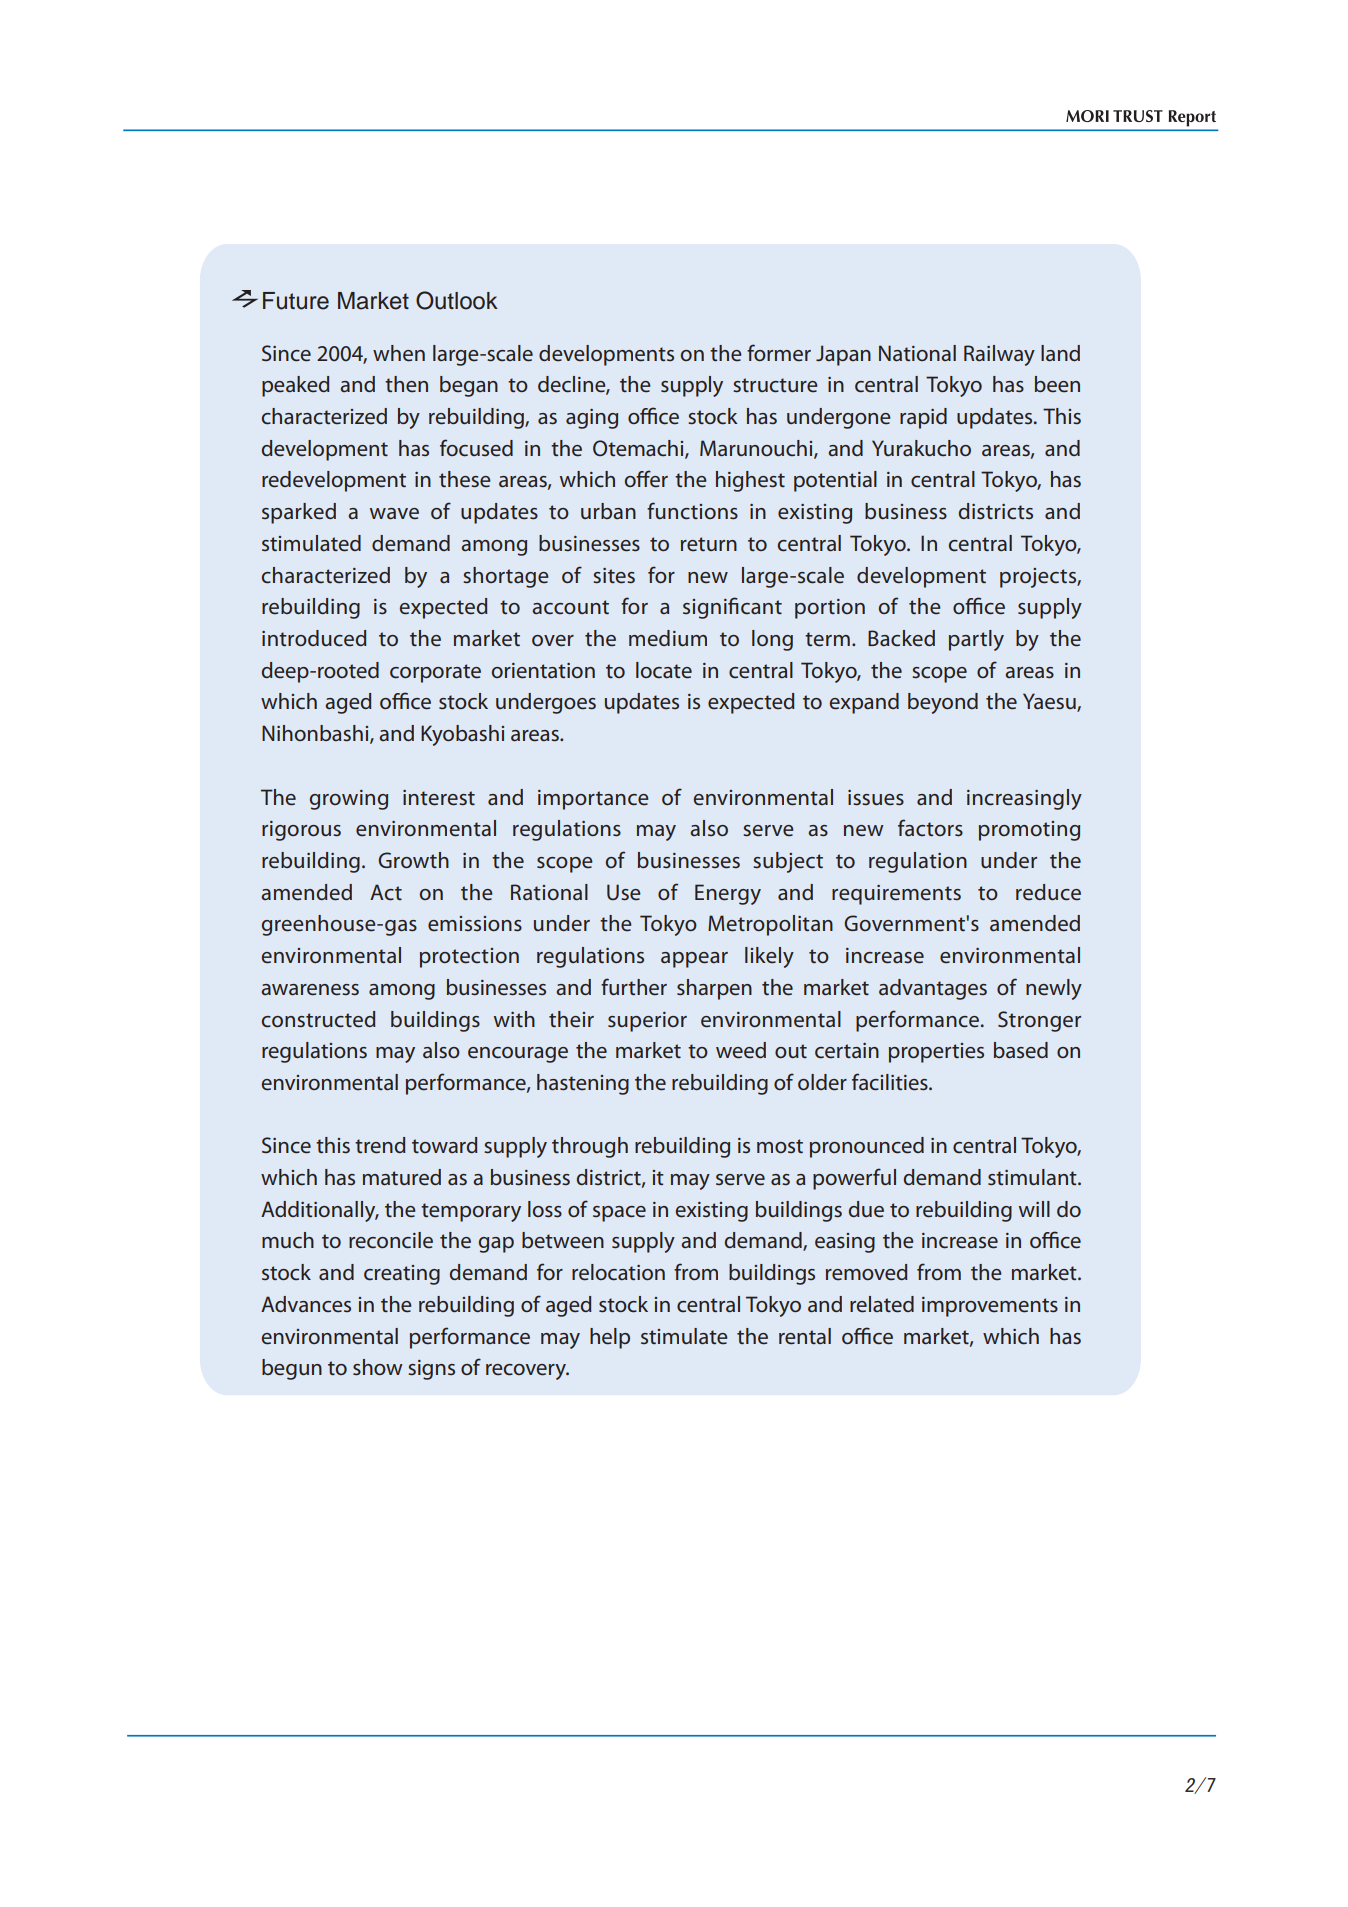 This screenshot has width=1348, height=1907. I want to click on former, so click(779, 353).
